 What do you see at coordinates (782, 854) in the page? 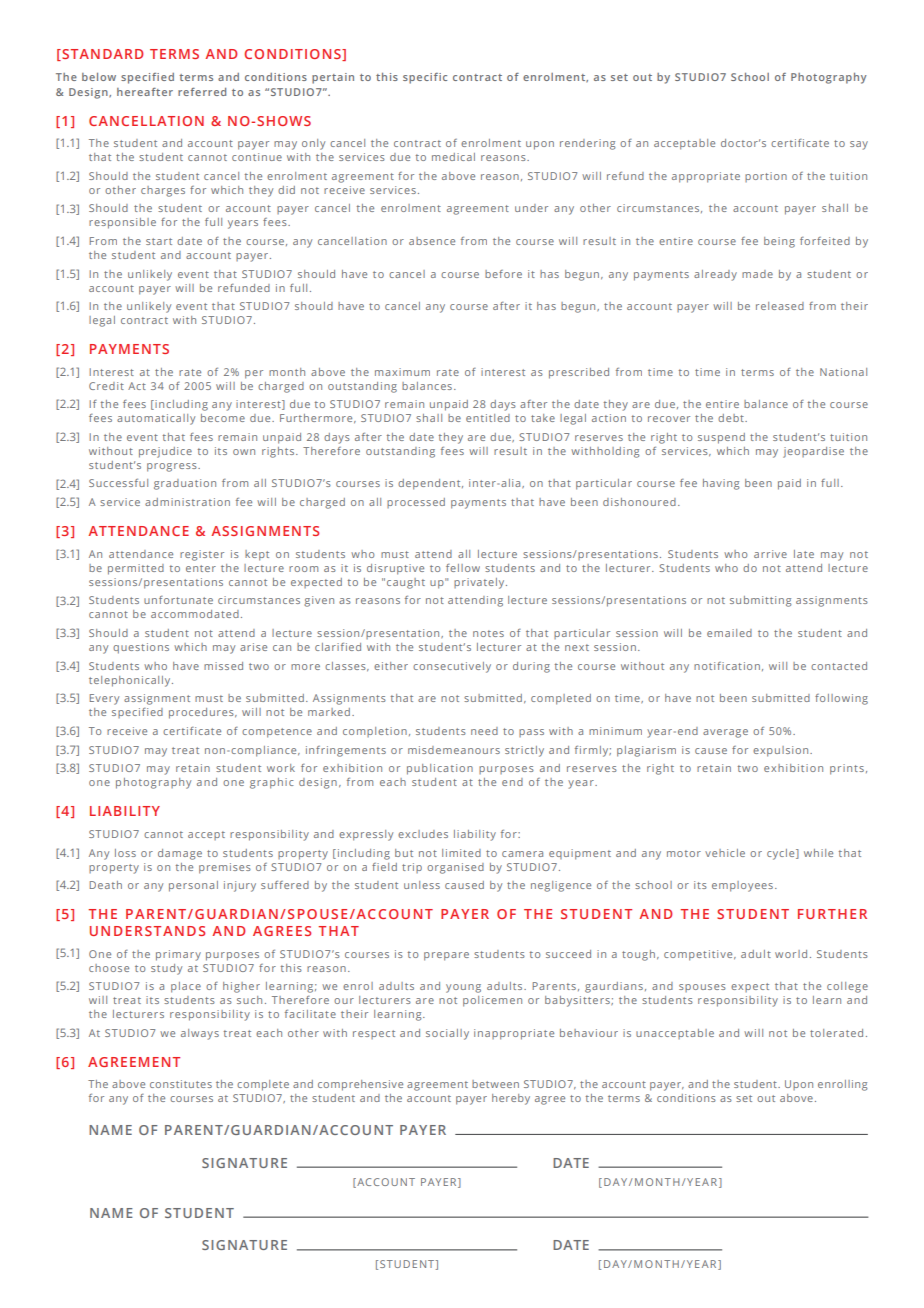
I see `cycle` at bounding box center [782, 854].
